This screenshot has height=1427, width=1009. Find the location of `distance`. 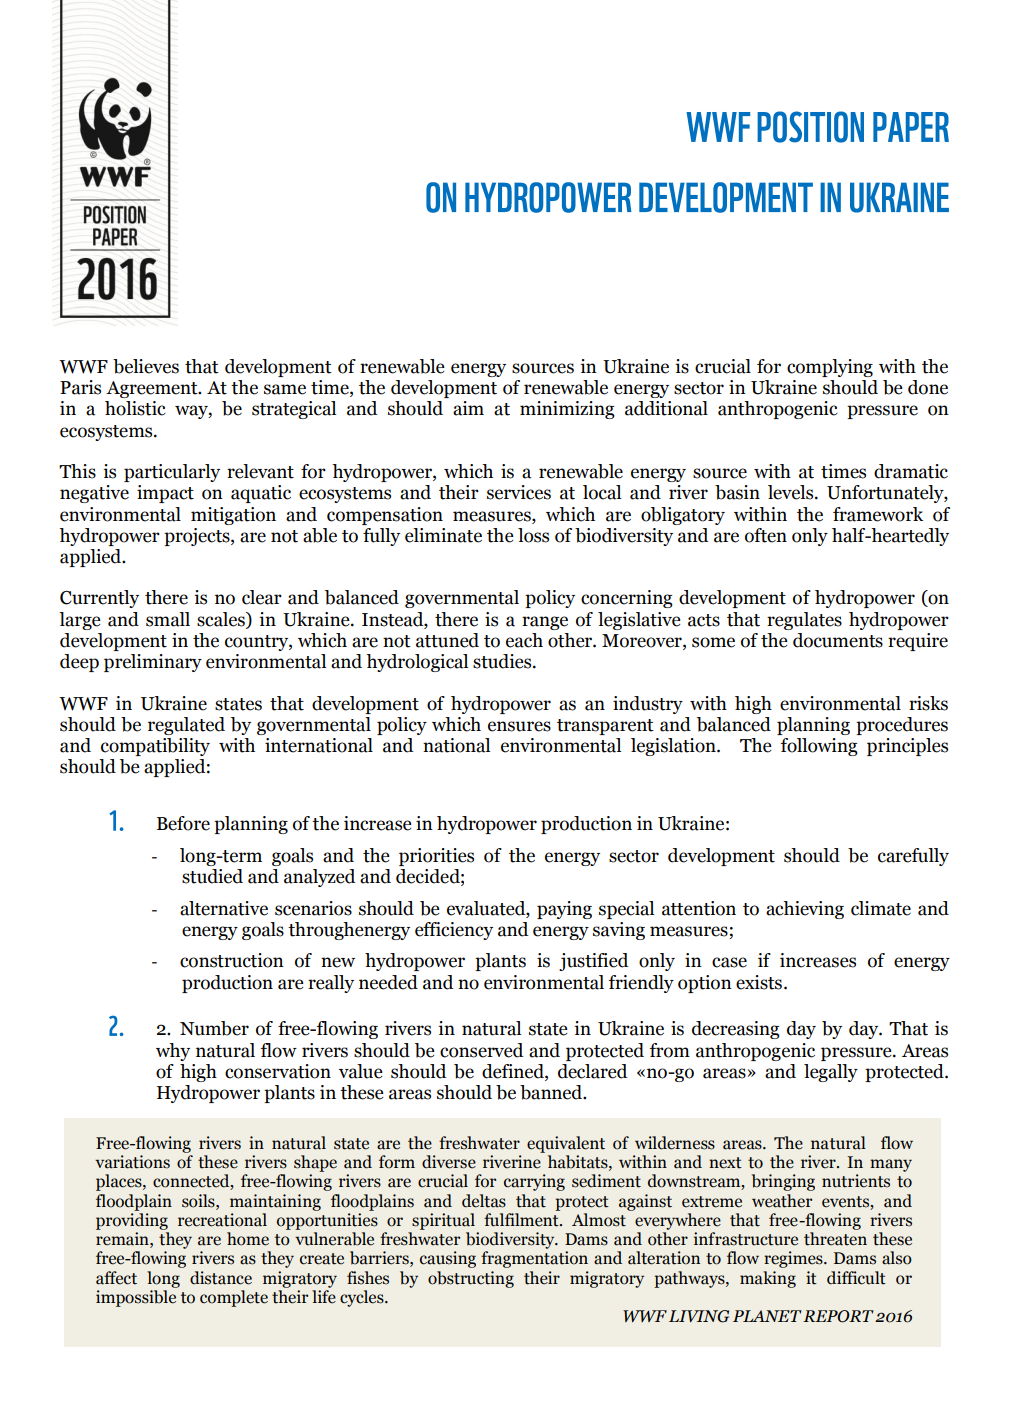

distance is located at coordinates (221, 1278).
